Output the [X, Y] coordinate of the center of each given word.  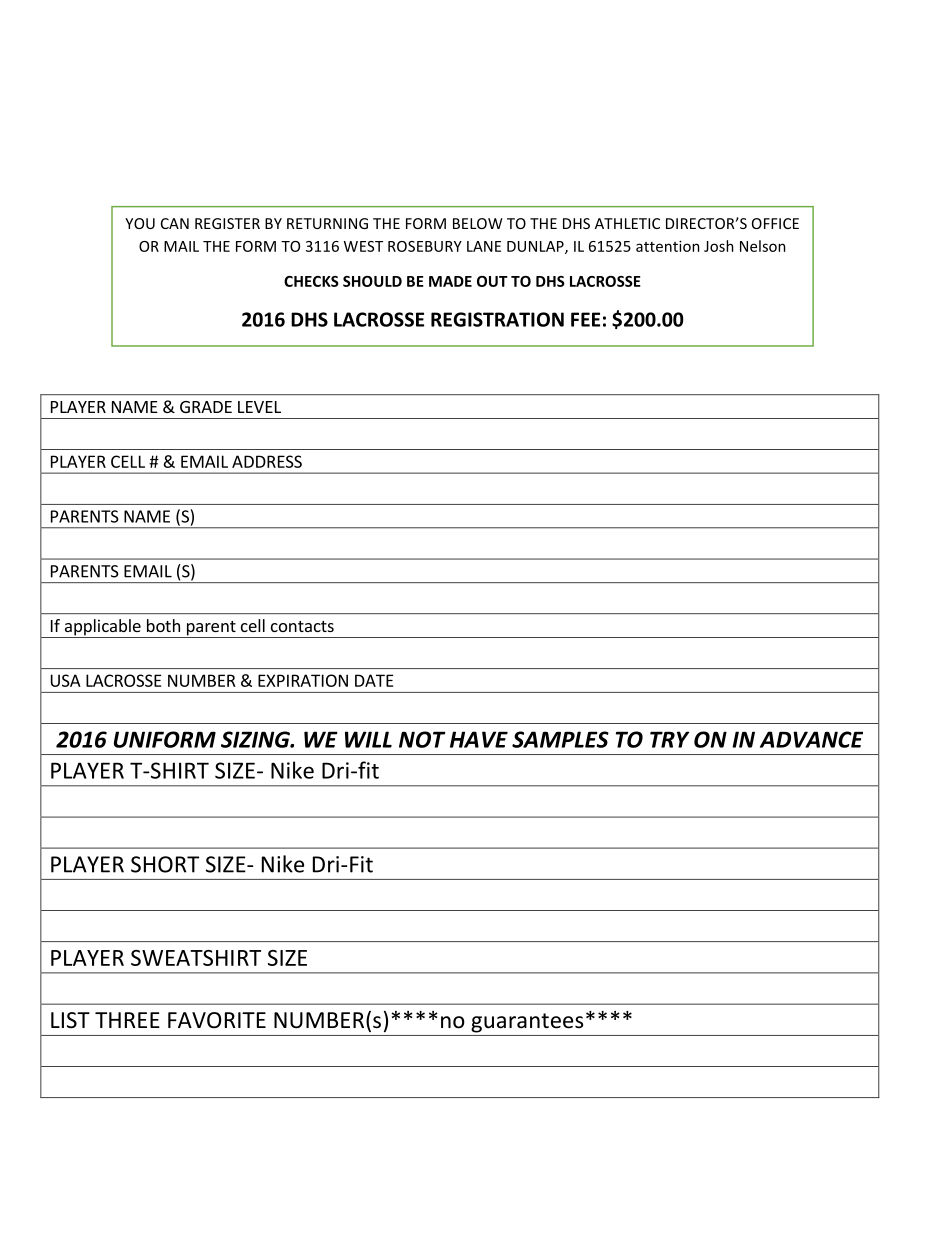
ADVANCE [811, 739]
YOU [140, 223]
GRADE [206, 407]
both [163, 625]
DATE [374, 680]
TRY [669, 739]
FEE [585, 319]
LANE [484, 246]
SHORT [165, 864]
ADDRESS [267, 461]
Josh [719, 246]
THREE [127, 1020]
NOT [422, 739]
